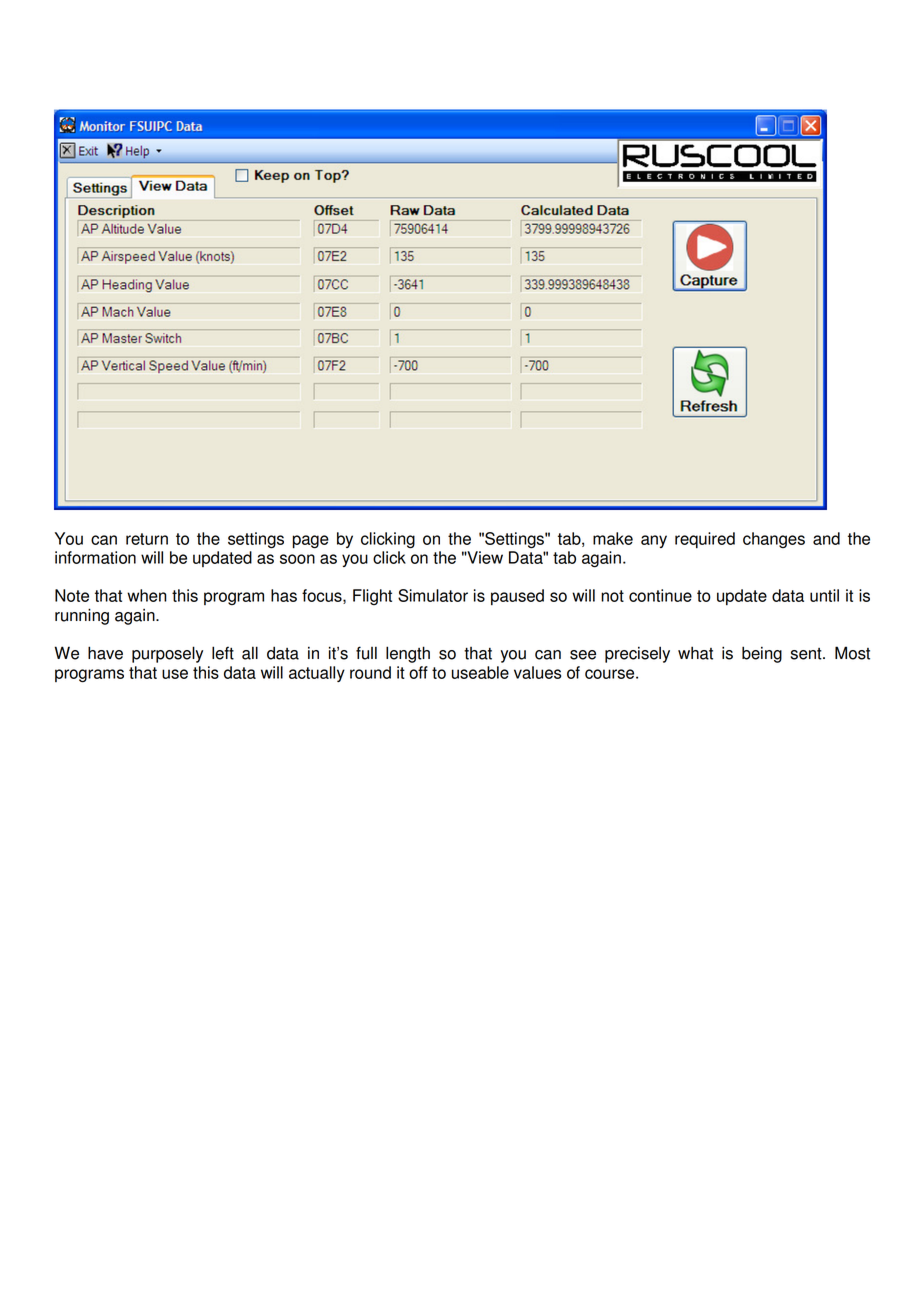 The image size is (924, 1308). Describe the element at coordinates (433, 595) in the image. I see `Simulator` at that location.
